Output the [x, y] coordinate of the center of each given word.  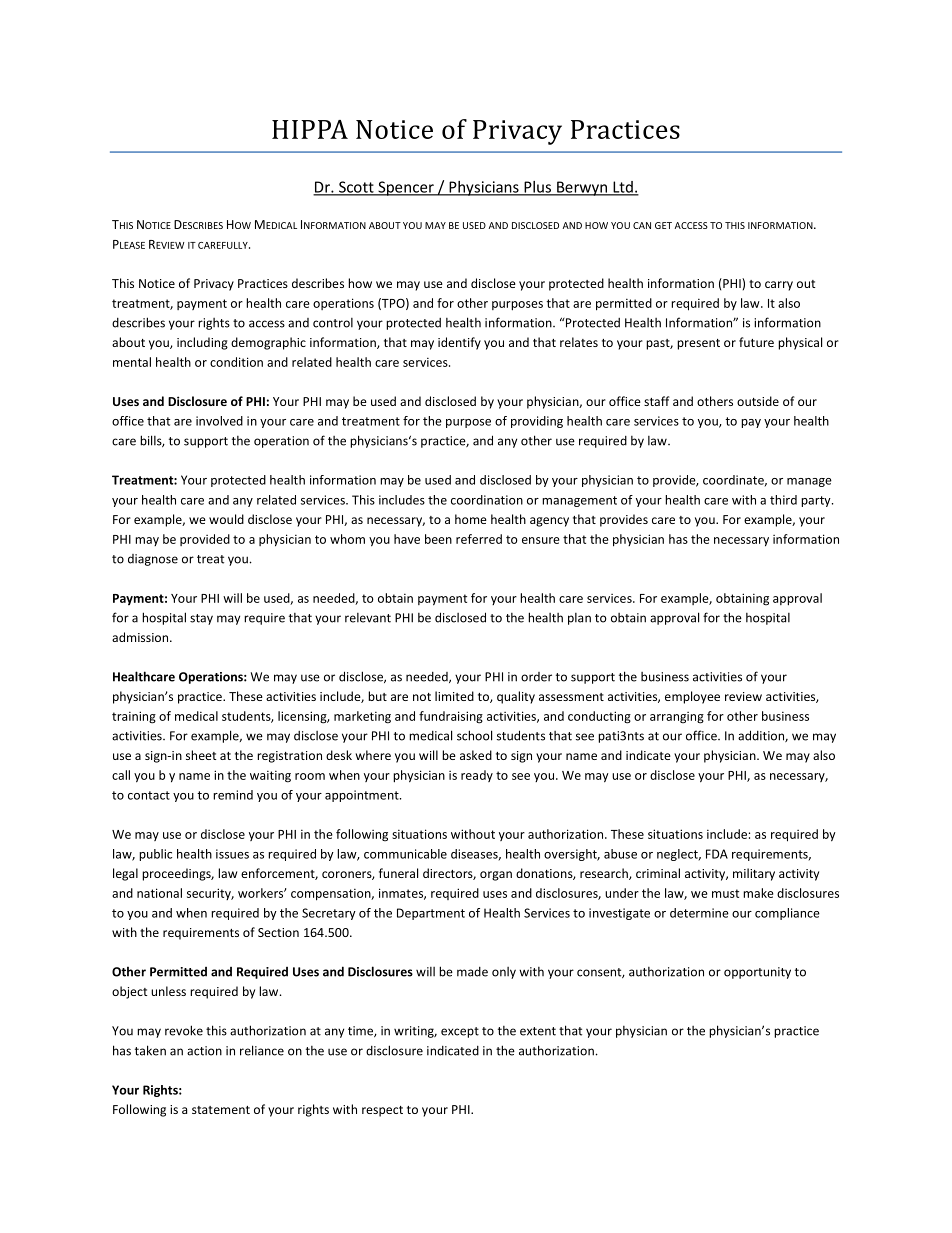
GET [663, 225]
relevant [368, 618]
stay [201, 619]
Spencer [406, 188]
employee [692, 697]
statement [221, 1110]
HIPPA [310, 129]
